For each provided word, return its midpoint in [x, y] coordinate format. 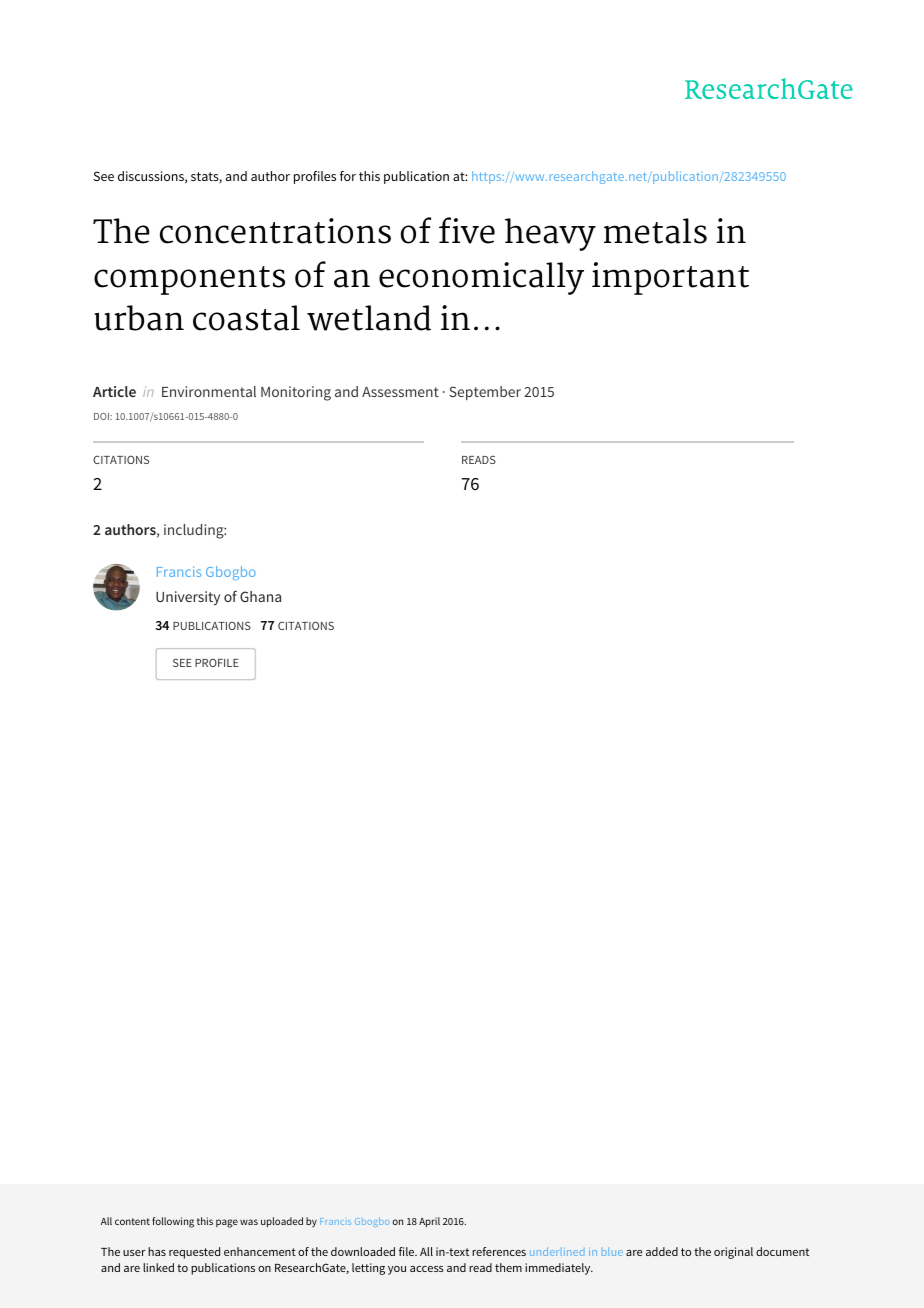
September [485, 393]
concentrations [275, 231]
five [467, 230]
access [427, 1269]
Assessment [400, 392]
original [733, 1253]
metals [655, 231]
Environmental [209, 391]
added [662, 1251]
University [188, 598]
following [173, 1222]
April [429, 1222]
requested [194, 1253]
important [670, 278]
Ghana [260, 596]
